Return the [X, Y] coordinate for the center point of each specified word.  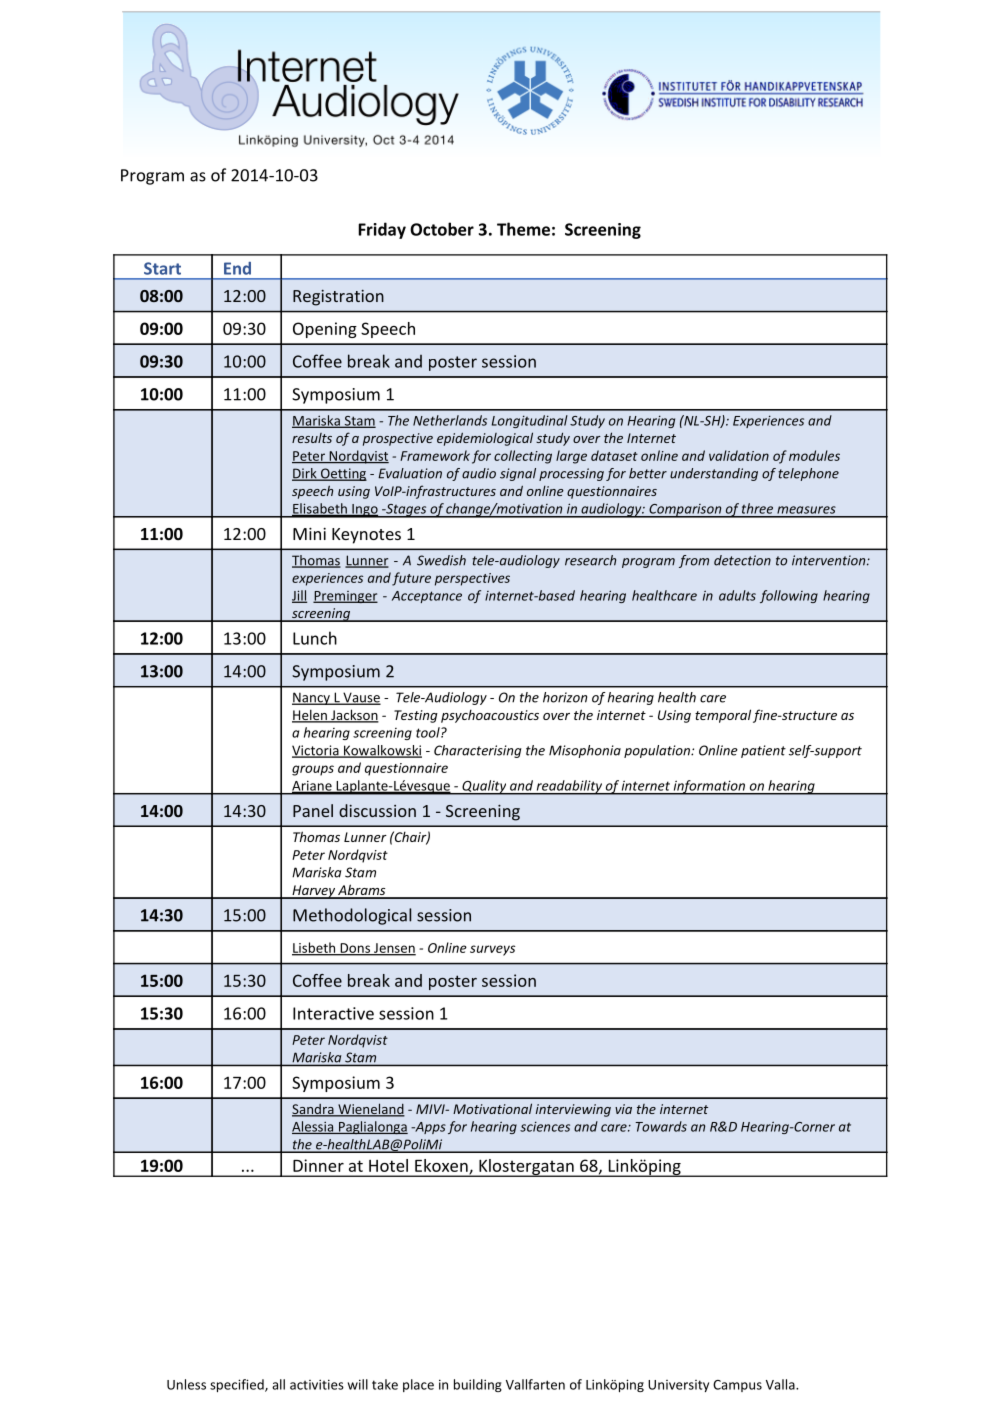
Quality [484, 787]
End [237, 268]
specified [238, 1385]
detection [742, 560]
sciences [545, 1126]
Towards [661, 1126]
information [709, 787]
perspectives [472, 579]
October [442, 229]
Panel [313, 810]
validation [739, 455]
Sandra [314, 1110]
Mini [309, 533]
